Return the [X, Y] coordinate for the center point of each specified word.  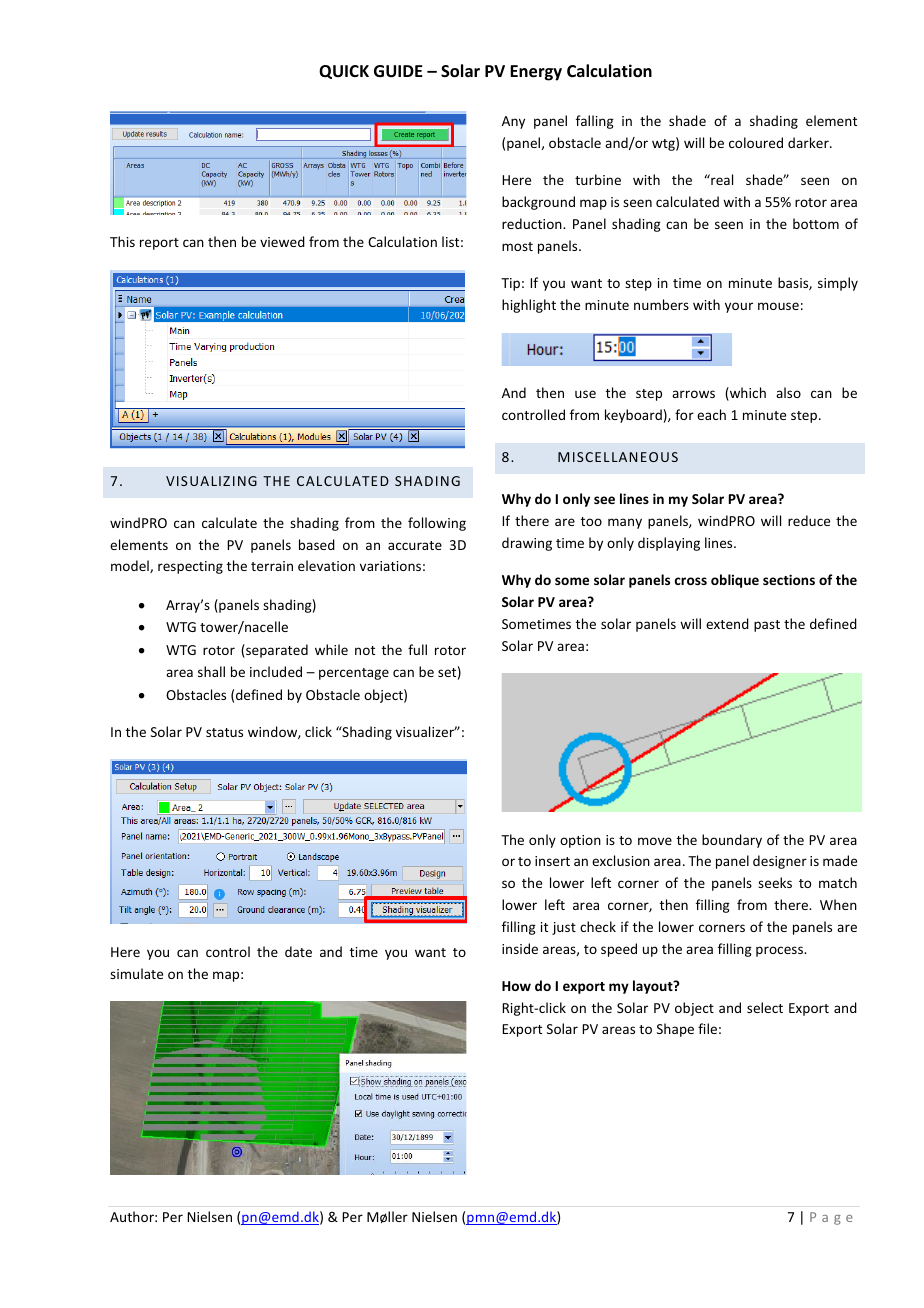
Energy [536, 73]
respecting [190, 567]
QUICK [344, 72]
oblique [735, 581]
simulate [136, 973]
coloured [756, 142]
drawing [527, 544]
